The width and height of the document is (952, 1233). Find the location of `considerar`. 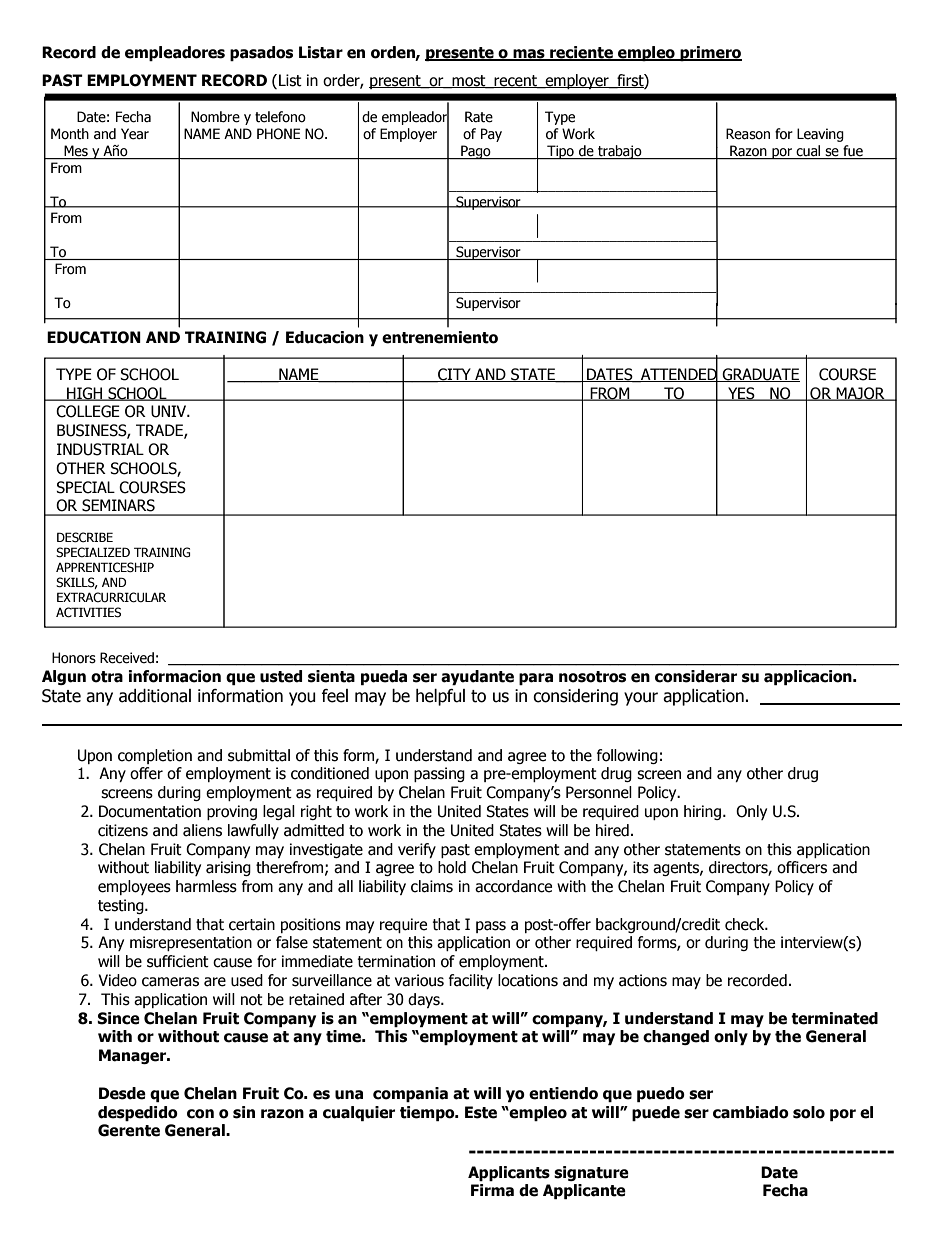

considerar is located at coordinates (696, 676).
